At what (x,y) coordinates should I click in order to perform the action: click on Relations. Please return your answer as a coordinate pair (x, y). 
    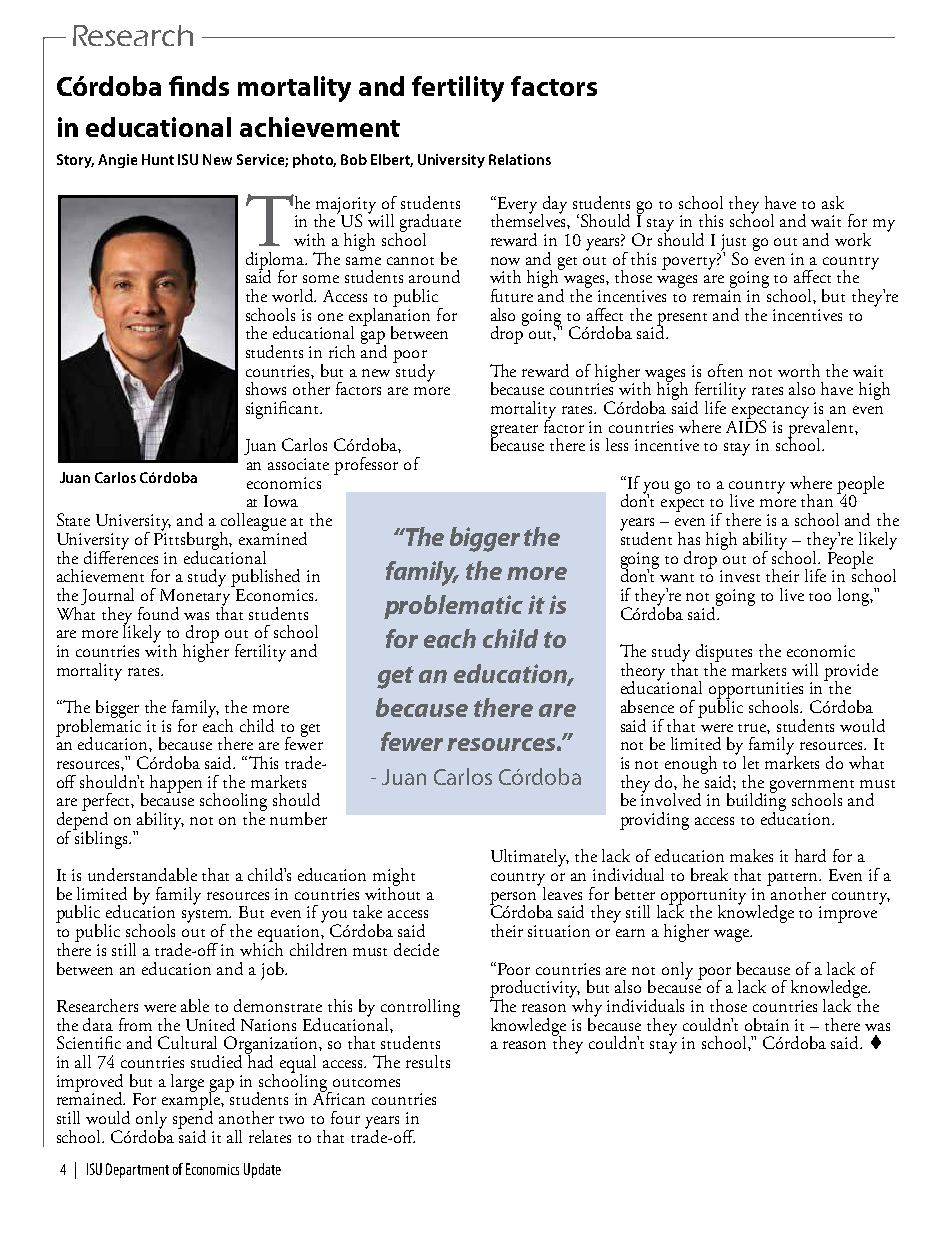
    Looking at the image, I should click on (520, 159).
